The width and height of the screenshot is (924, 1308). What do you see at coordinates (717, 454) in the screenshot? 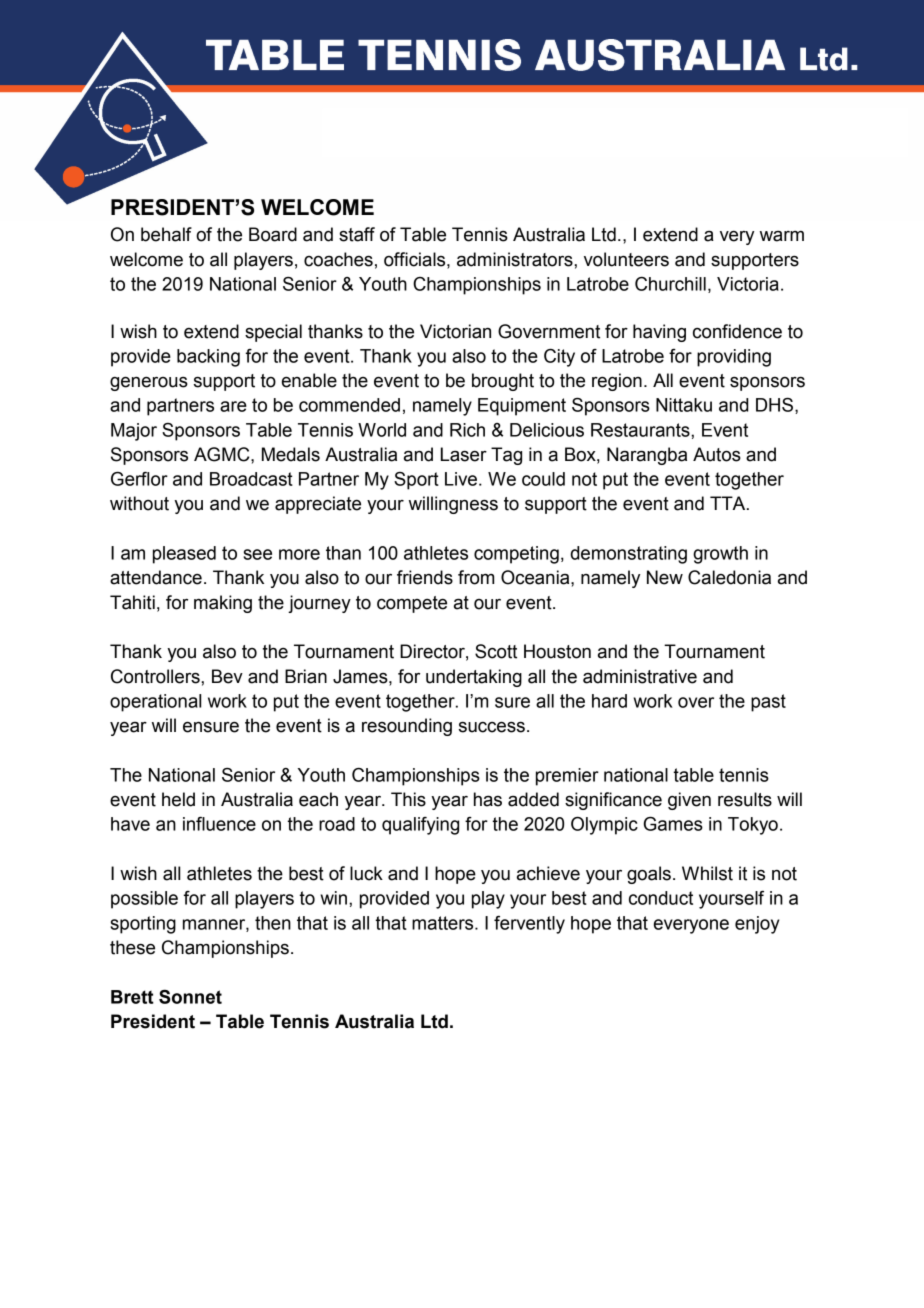
I see `Autos` at bounding box center [717, 454].
